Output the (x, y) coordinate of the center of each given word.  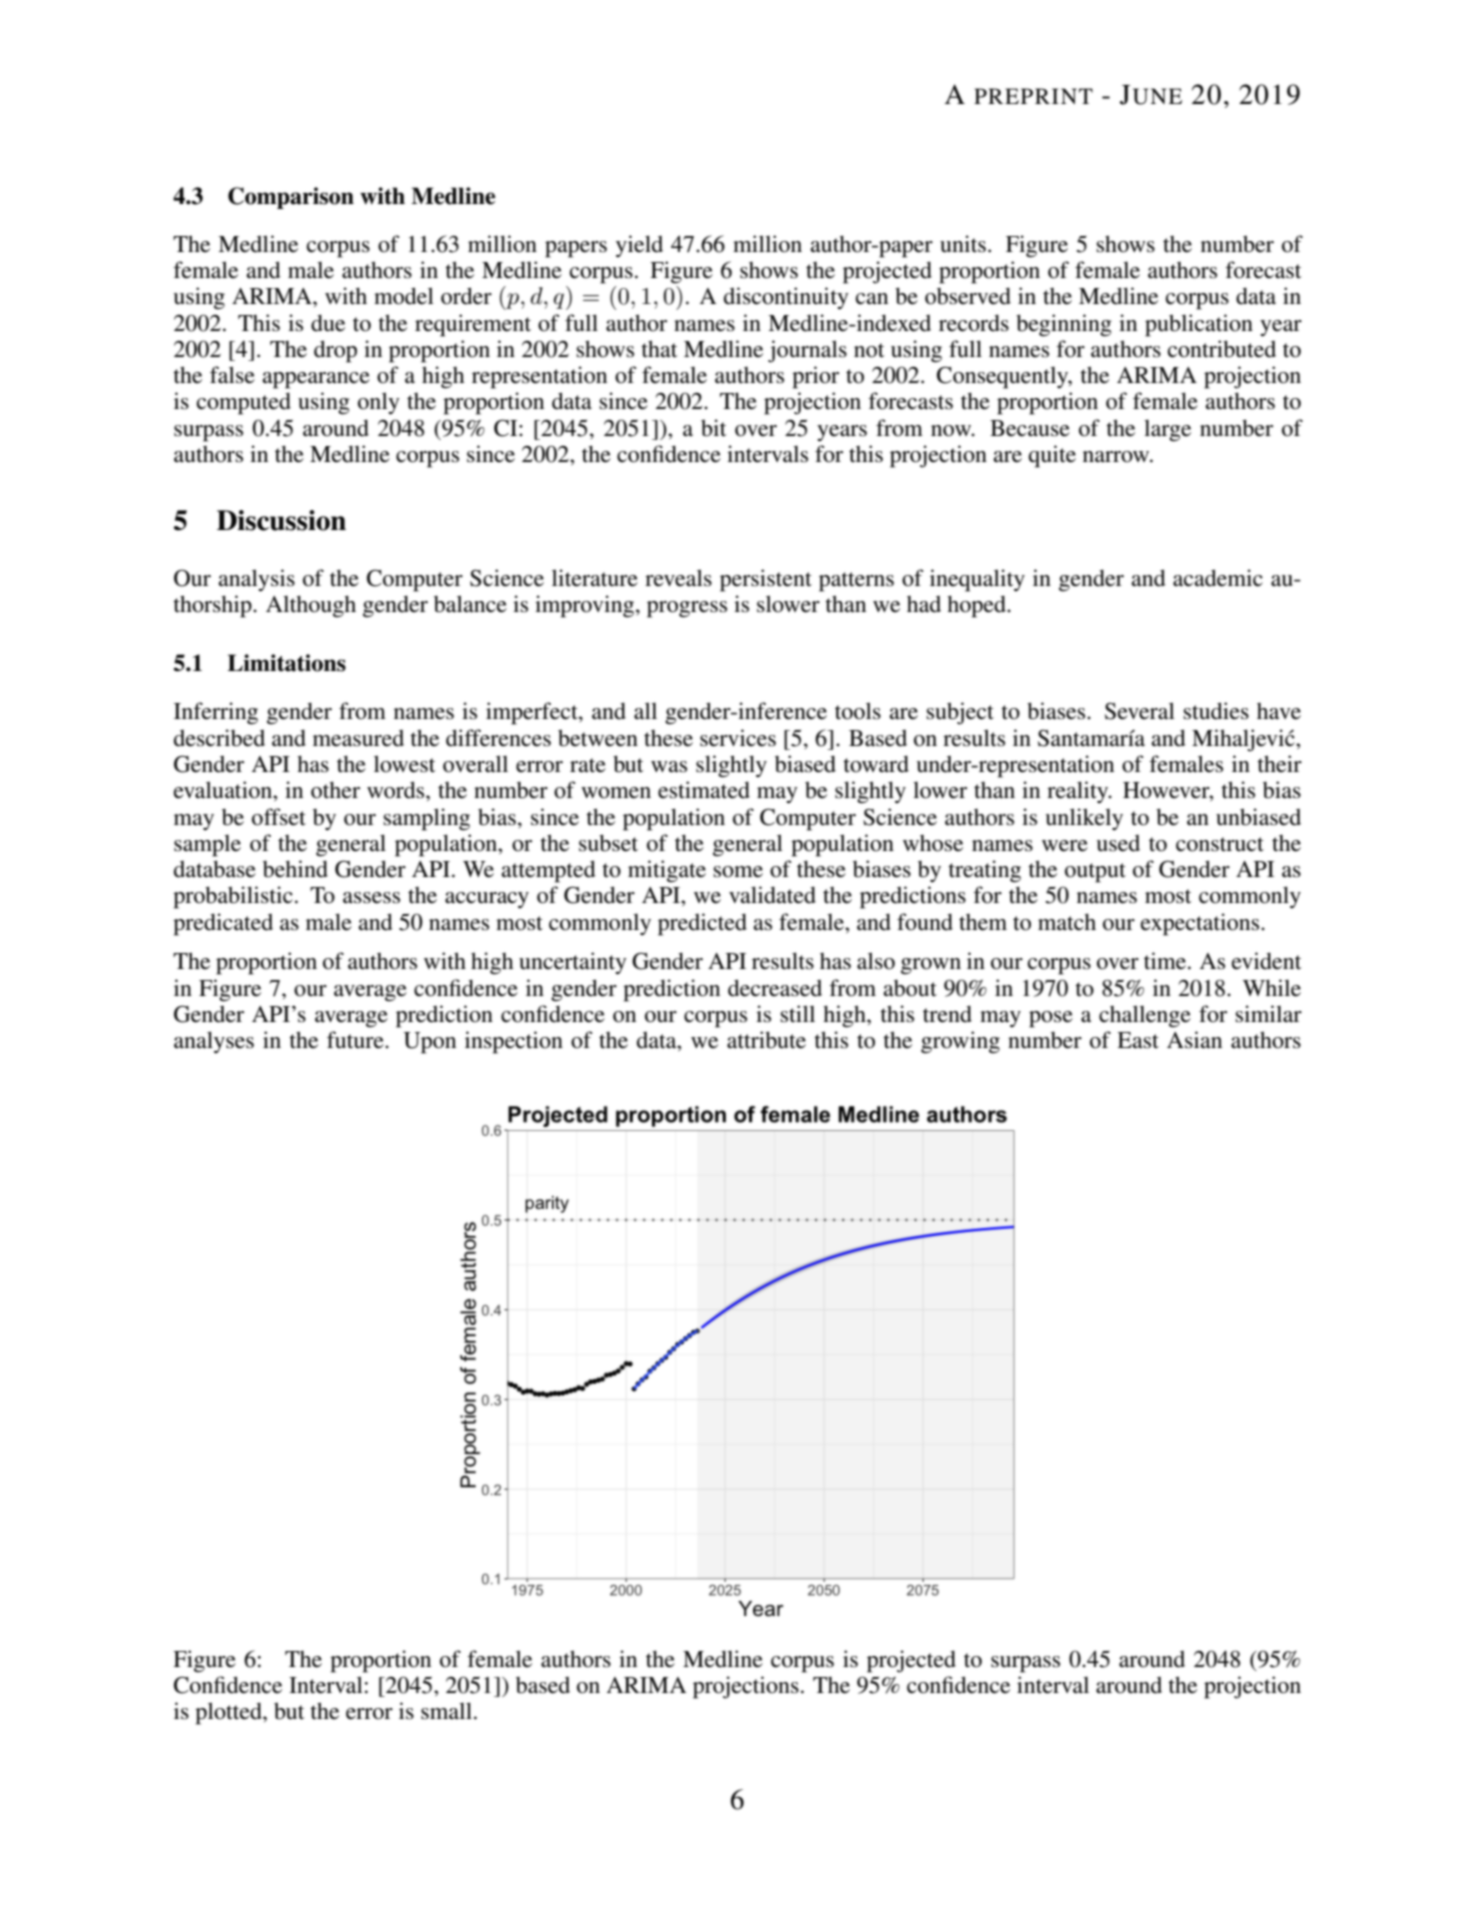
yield (639, 246)
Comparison (291, 198)
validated (772, 895)
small (446, 1711)
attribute (766, 1040)
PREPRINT (1033, 96)
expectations (1201, 924)
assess (371, 898)
